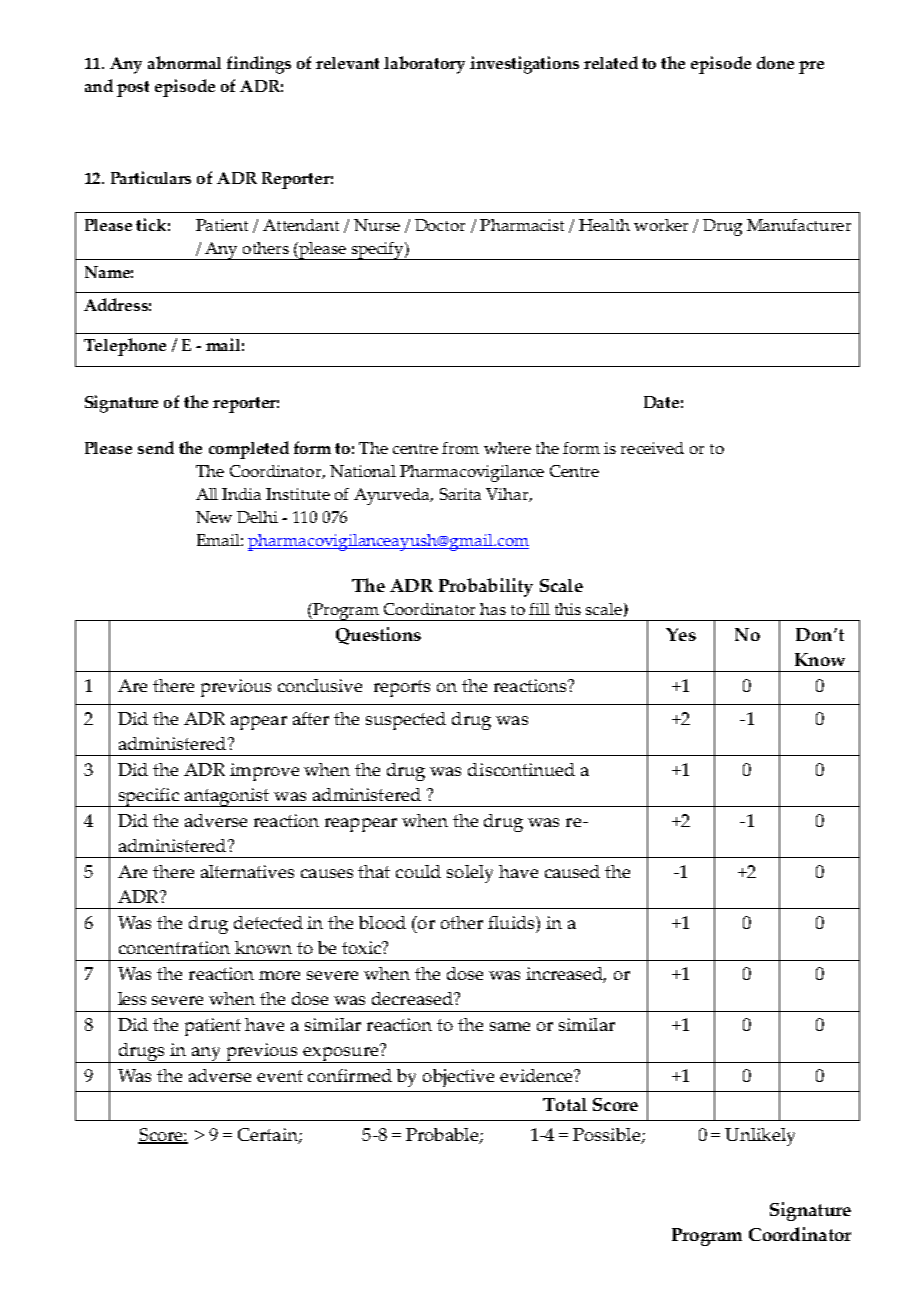 Image resolution: width=924 pixels, height=1307 pixels. What do you see at coordinates (269, 1136) in the screenshot?
I see `Certain` at bounding box center [269, 1136].
